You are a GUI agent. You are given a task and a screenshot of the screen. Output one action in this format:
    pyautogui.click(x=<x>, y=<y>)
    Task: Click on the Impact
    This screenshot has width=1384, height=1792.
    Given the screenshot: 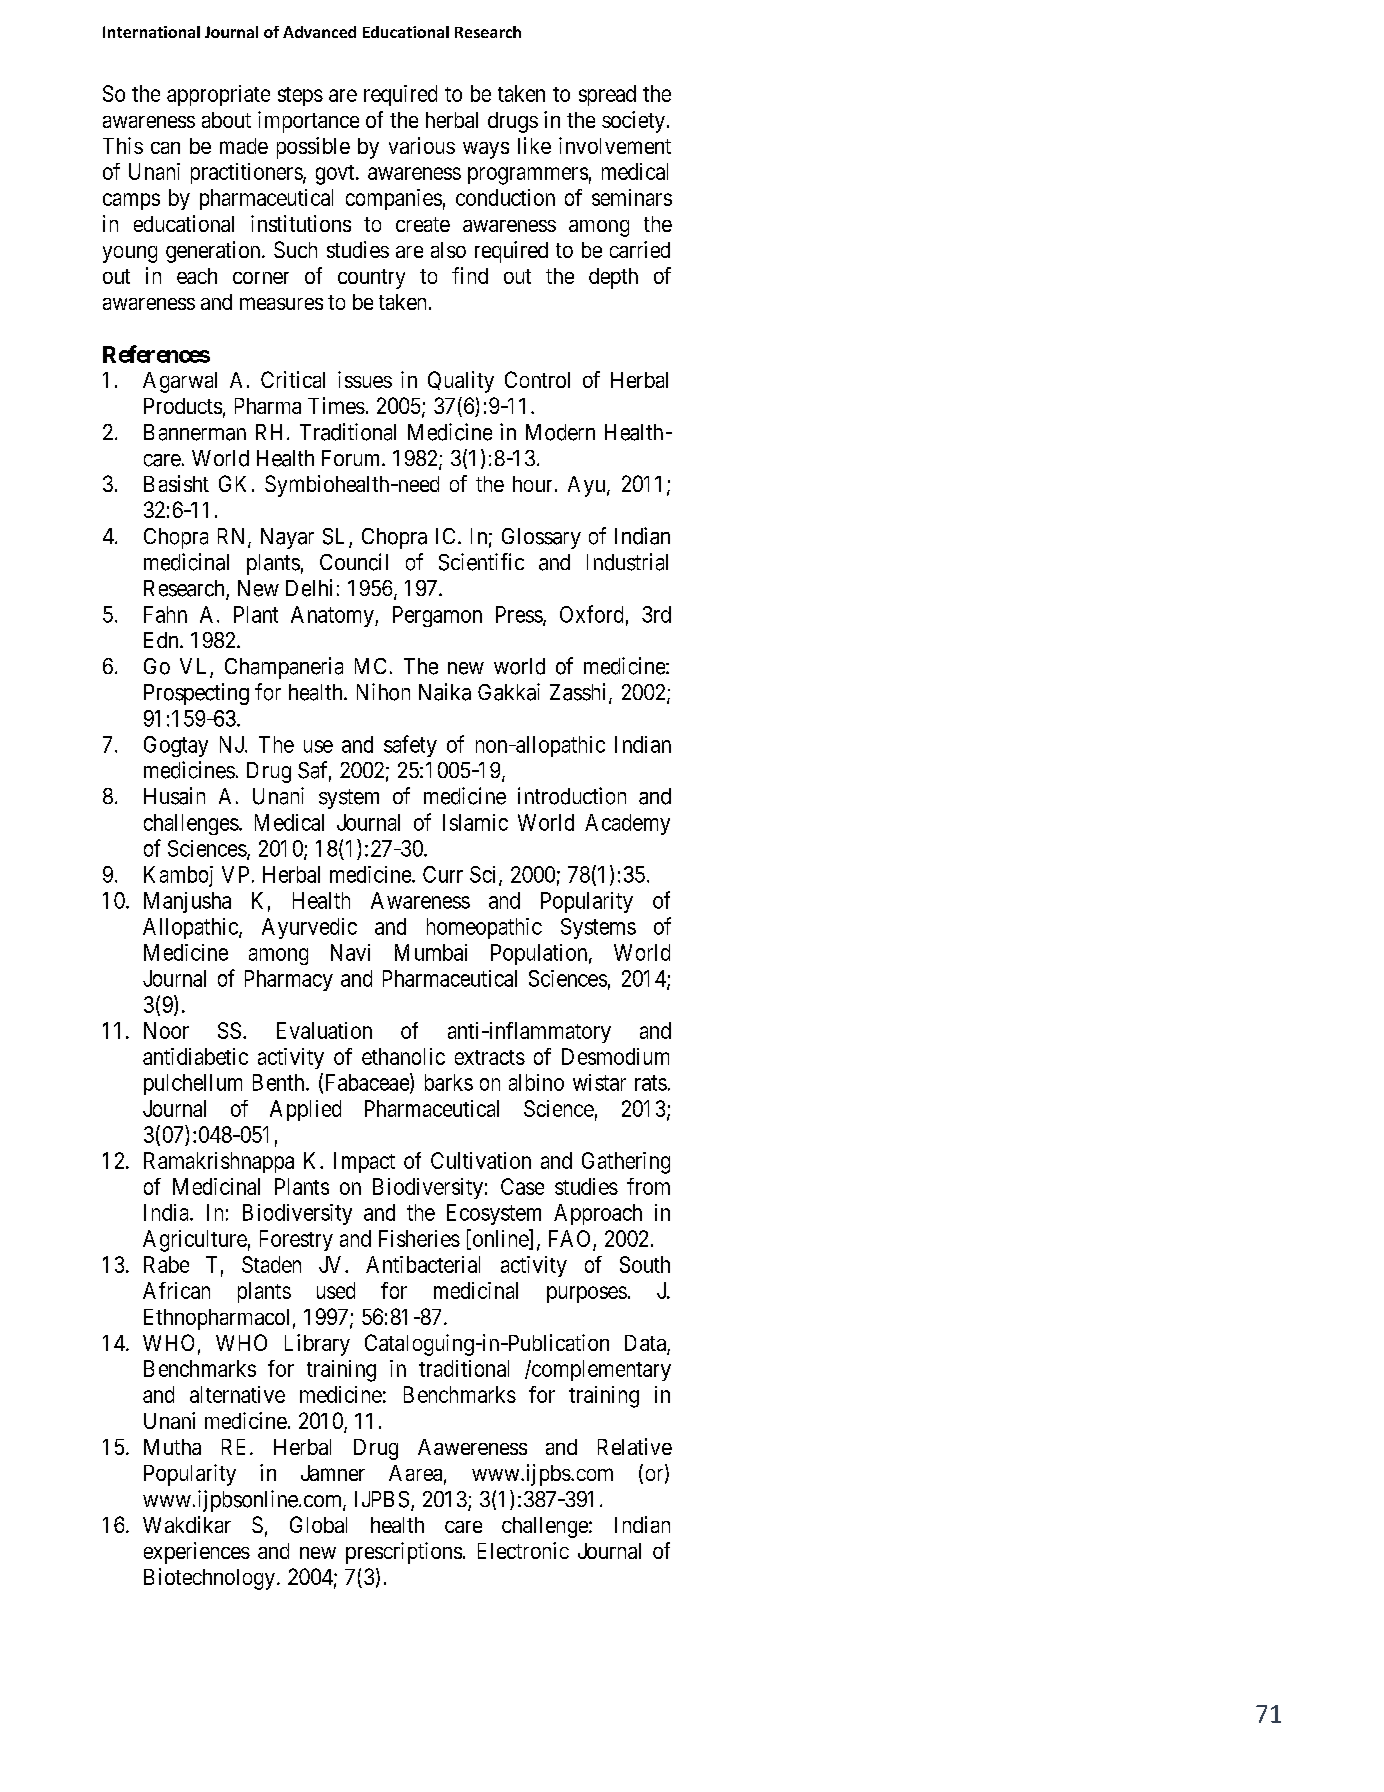 What is the action you would take?
    pyautogui.click(x=364, y=1162)
